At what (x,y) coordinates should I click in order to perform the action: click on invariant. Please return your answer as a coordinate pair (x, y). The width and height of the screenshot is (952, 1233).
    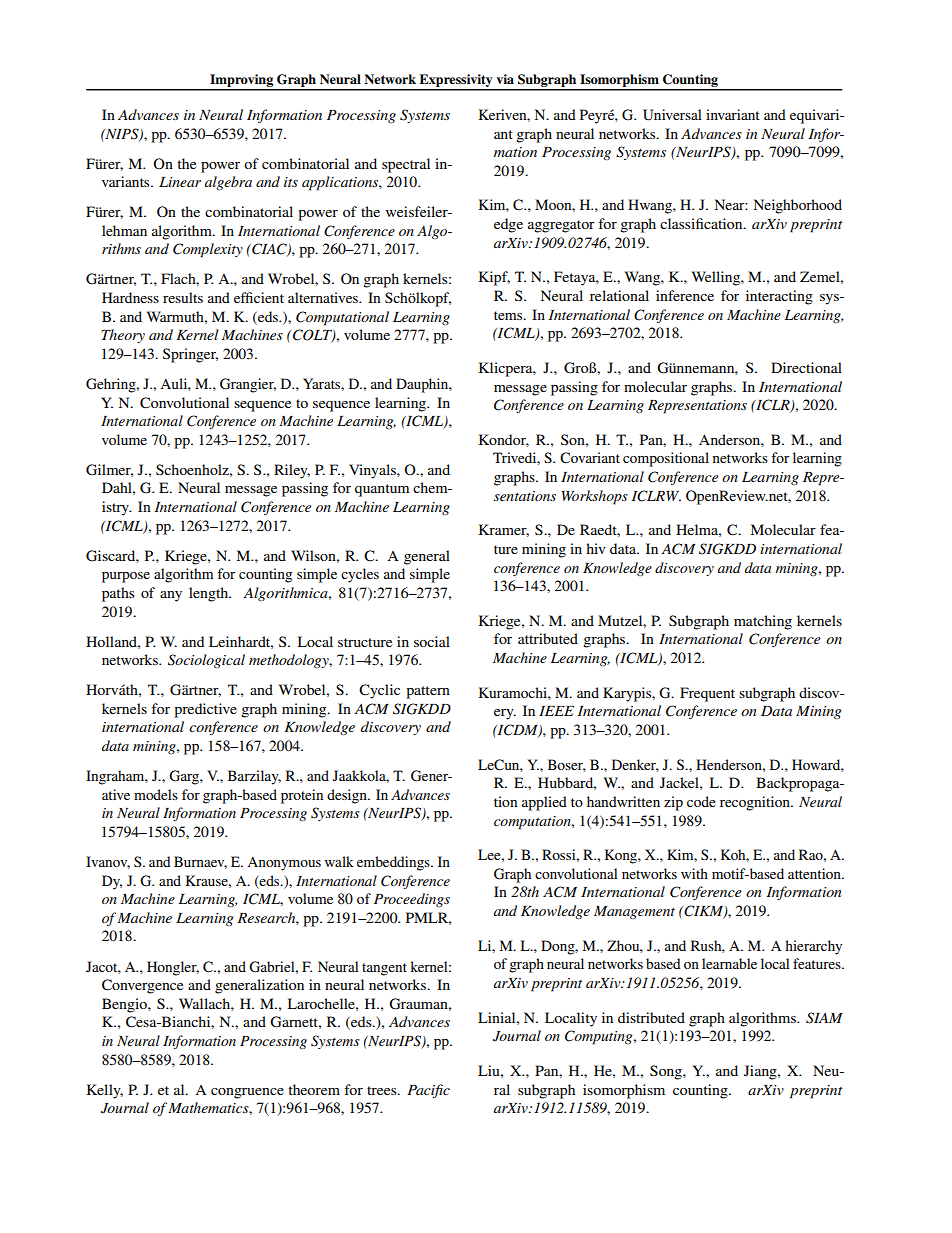
    Looking at the image, I should click on (733, 114).
